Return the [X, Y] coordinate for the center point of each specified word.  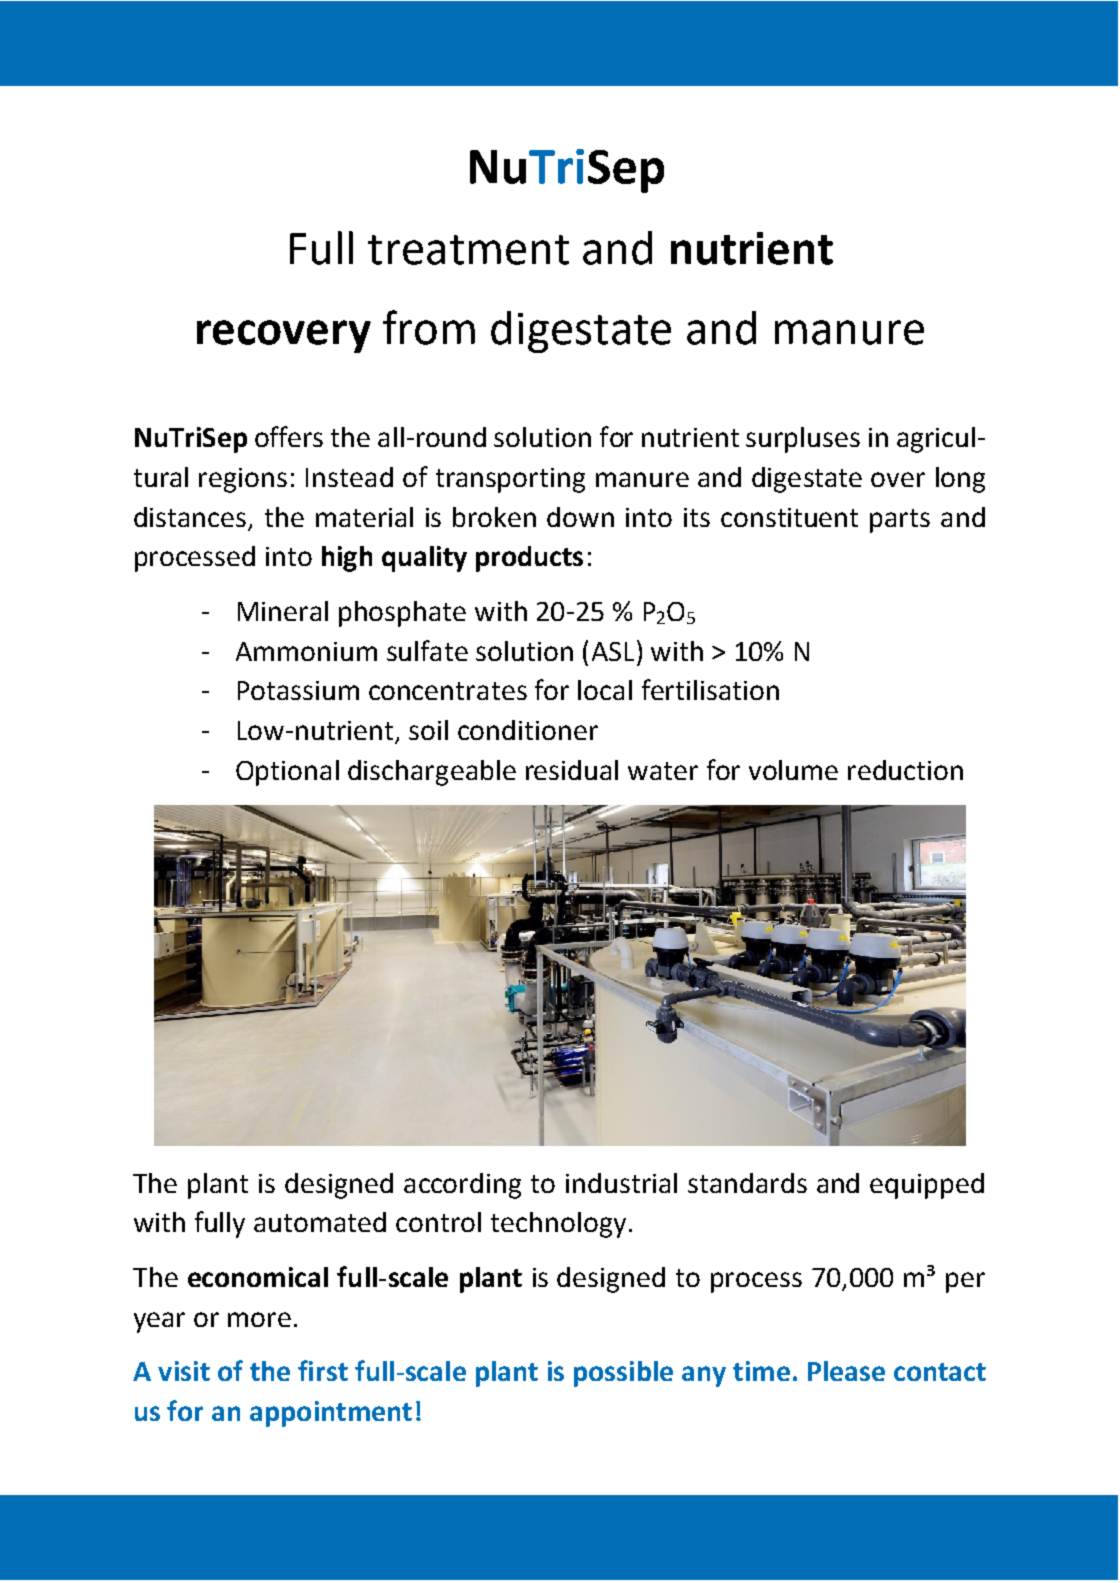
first [323, 1370]
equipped [927, 1186]
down [580, 517]
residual [572, 770]
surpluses [803, 440]
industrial [621, 1183]
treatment [468, 250]
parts [900, 521]
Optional [287, 773]
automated [320, 1222]
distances [190, 517]
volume [793, 770]
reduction [905, 770]
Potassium [298, 690]
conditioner [528, 730]
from [429, 327]
